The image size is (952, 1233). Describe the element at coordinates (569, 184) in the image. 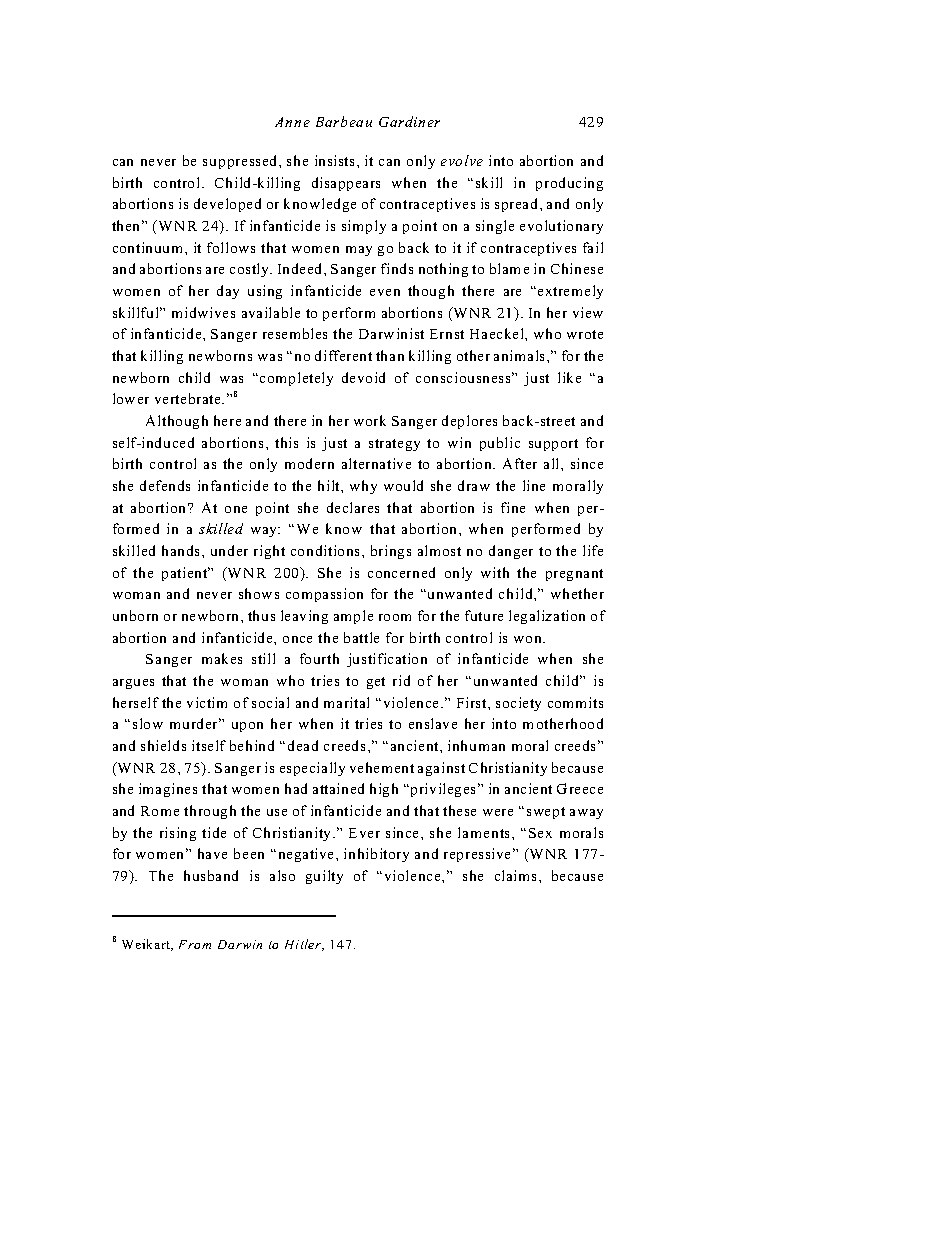

I see `producing` at that location.
